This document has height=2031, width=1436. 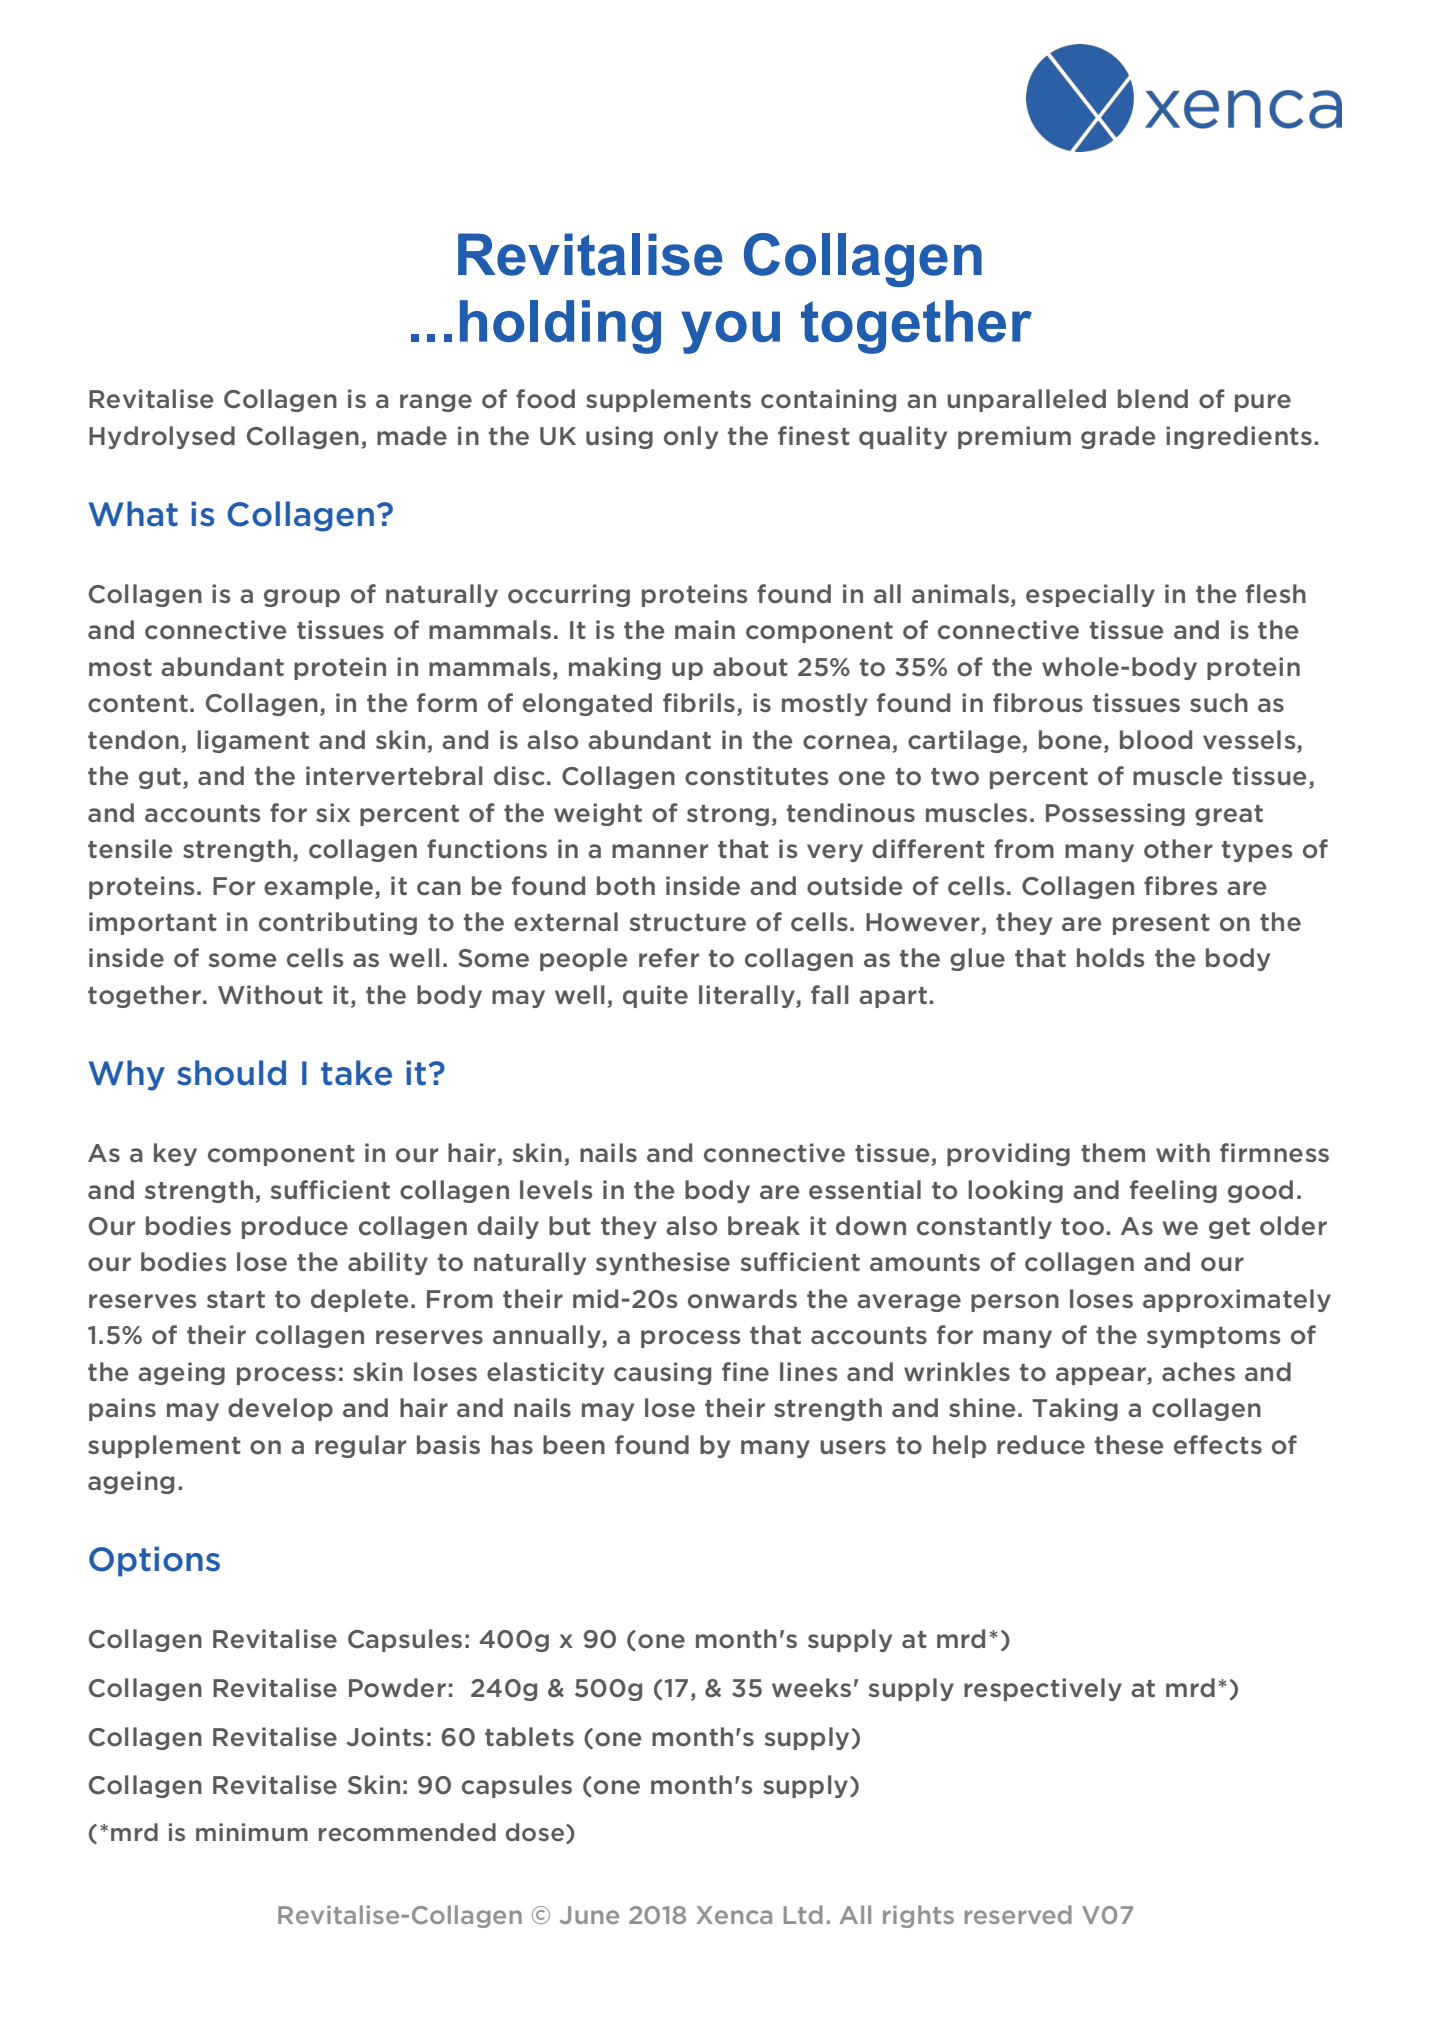 What do you see at coordinates (253, 741) in the document?
I see `ligament` at bounding box center [253, 741].
